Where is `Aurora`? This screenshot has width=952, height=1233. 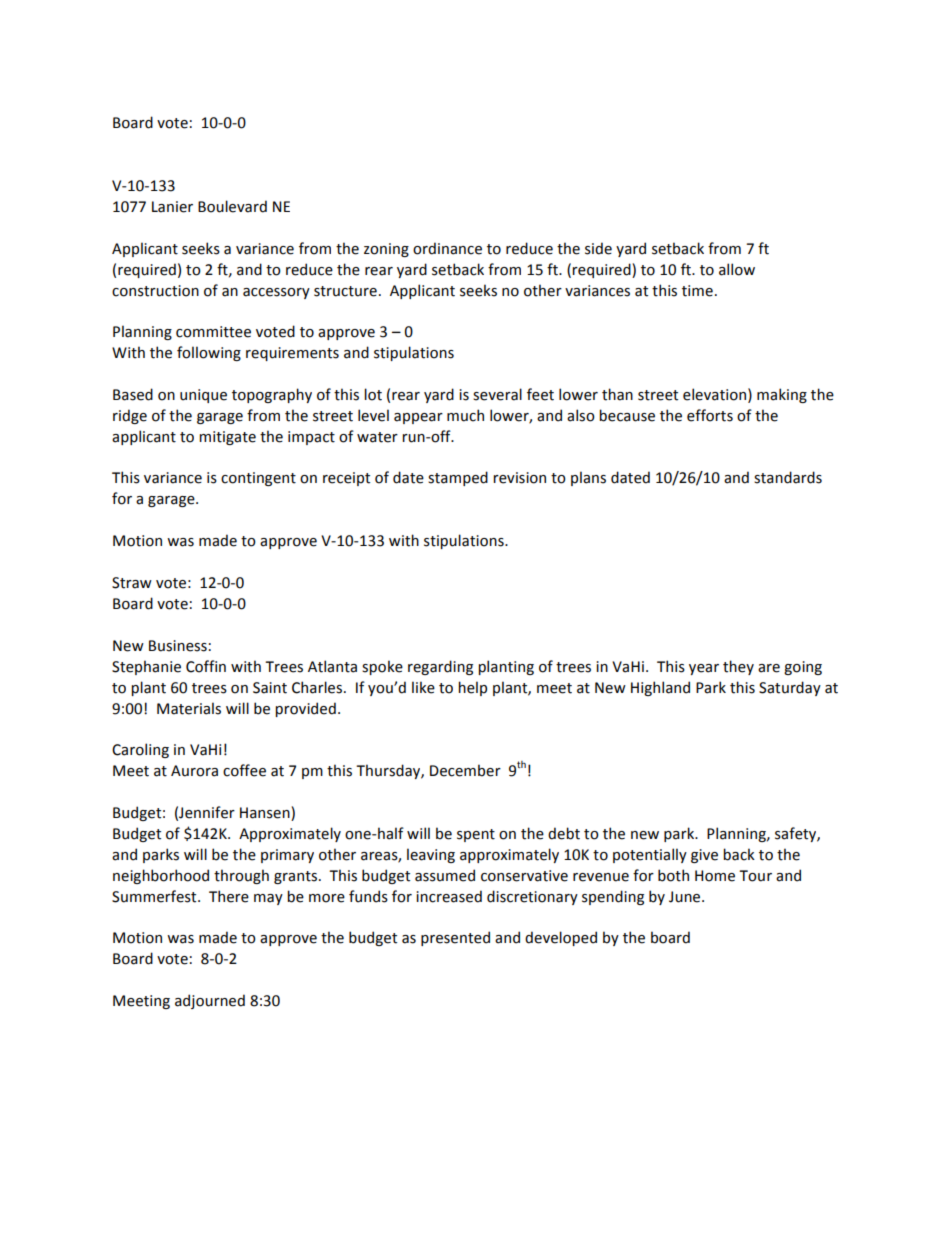 Aurora is located at coordinates (194, 771).
